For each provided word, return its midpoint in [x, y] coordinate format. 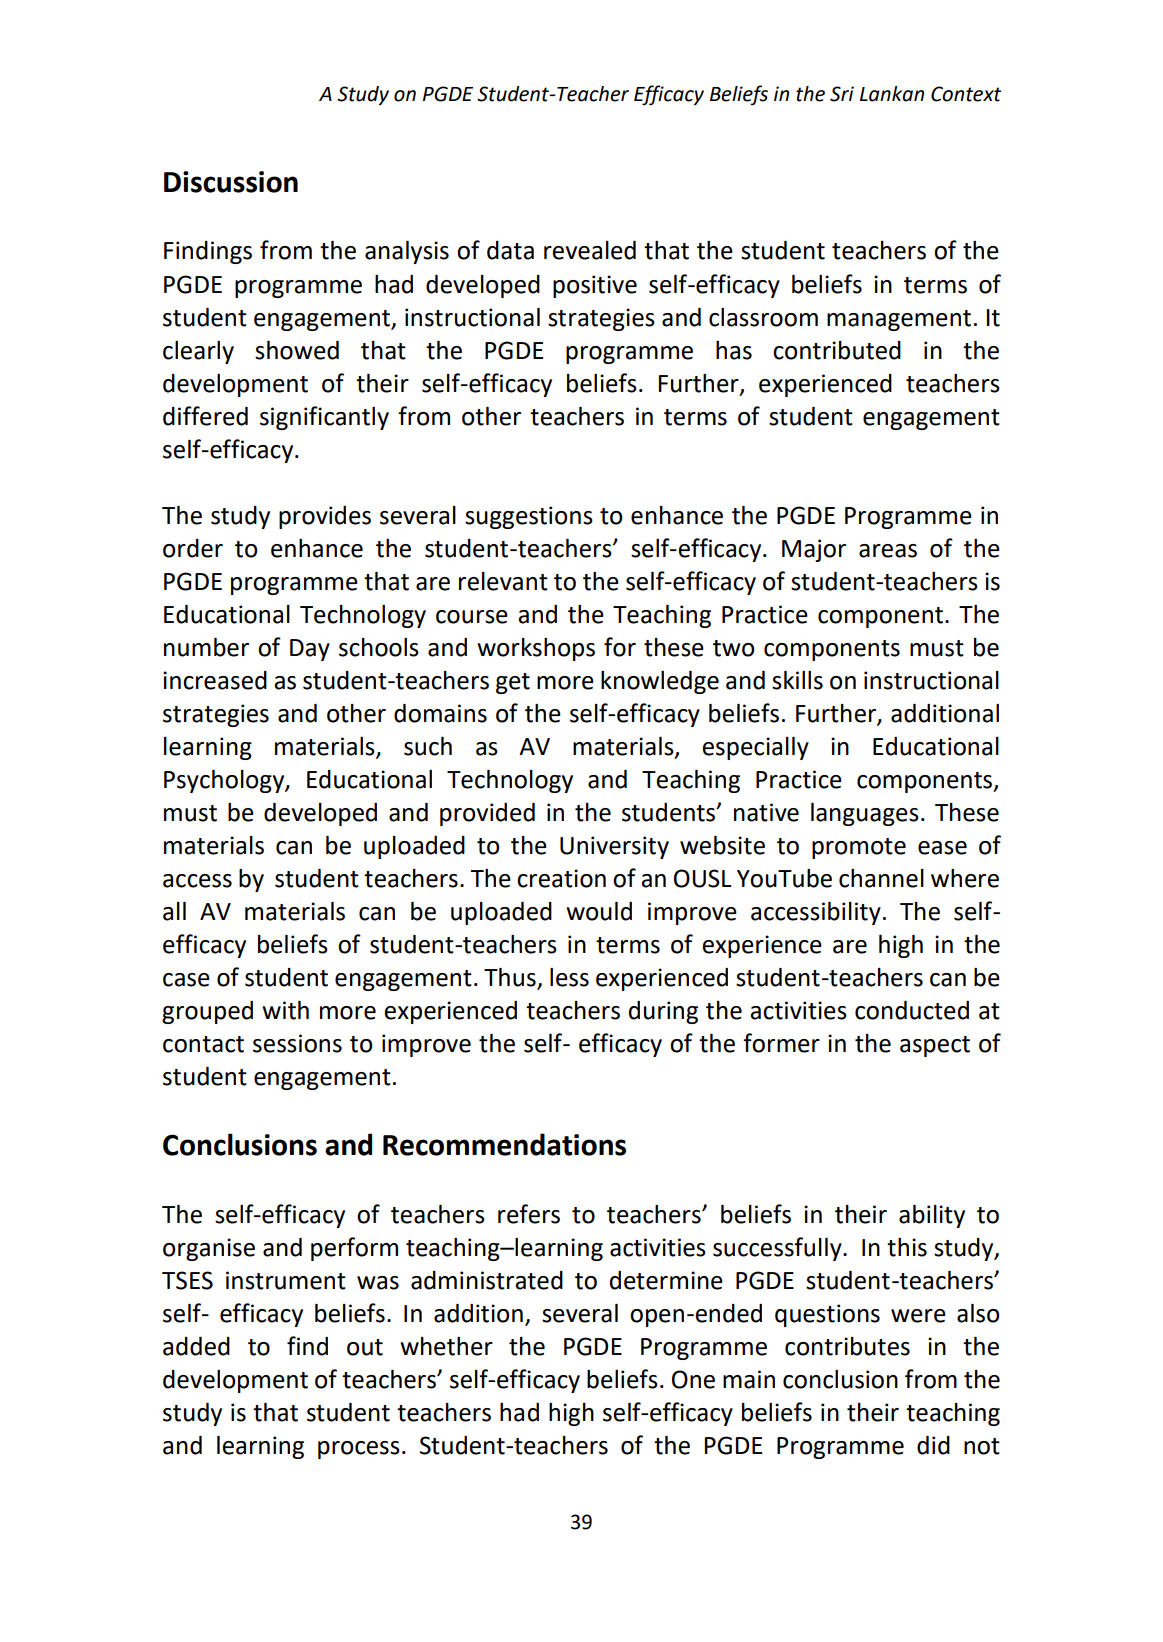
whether [446, 1346]
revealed [590, 250]
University [614, 847]
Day [310, 650]
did [933, 1445]
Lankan [892, 94]
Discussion [231, 182]
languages [865, 814]
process [359, 1450]
